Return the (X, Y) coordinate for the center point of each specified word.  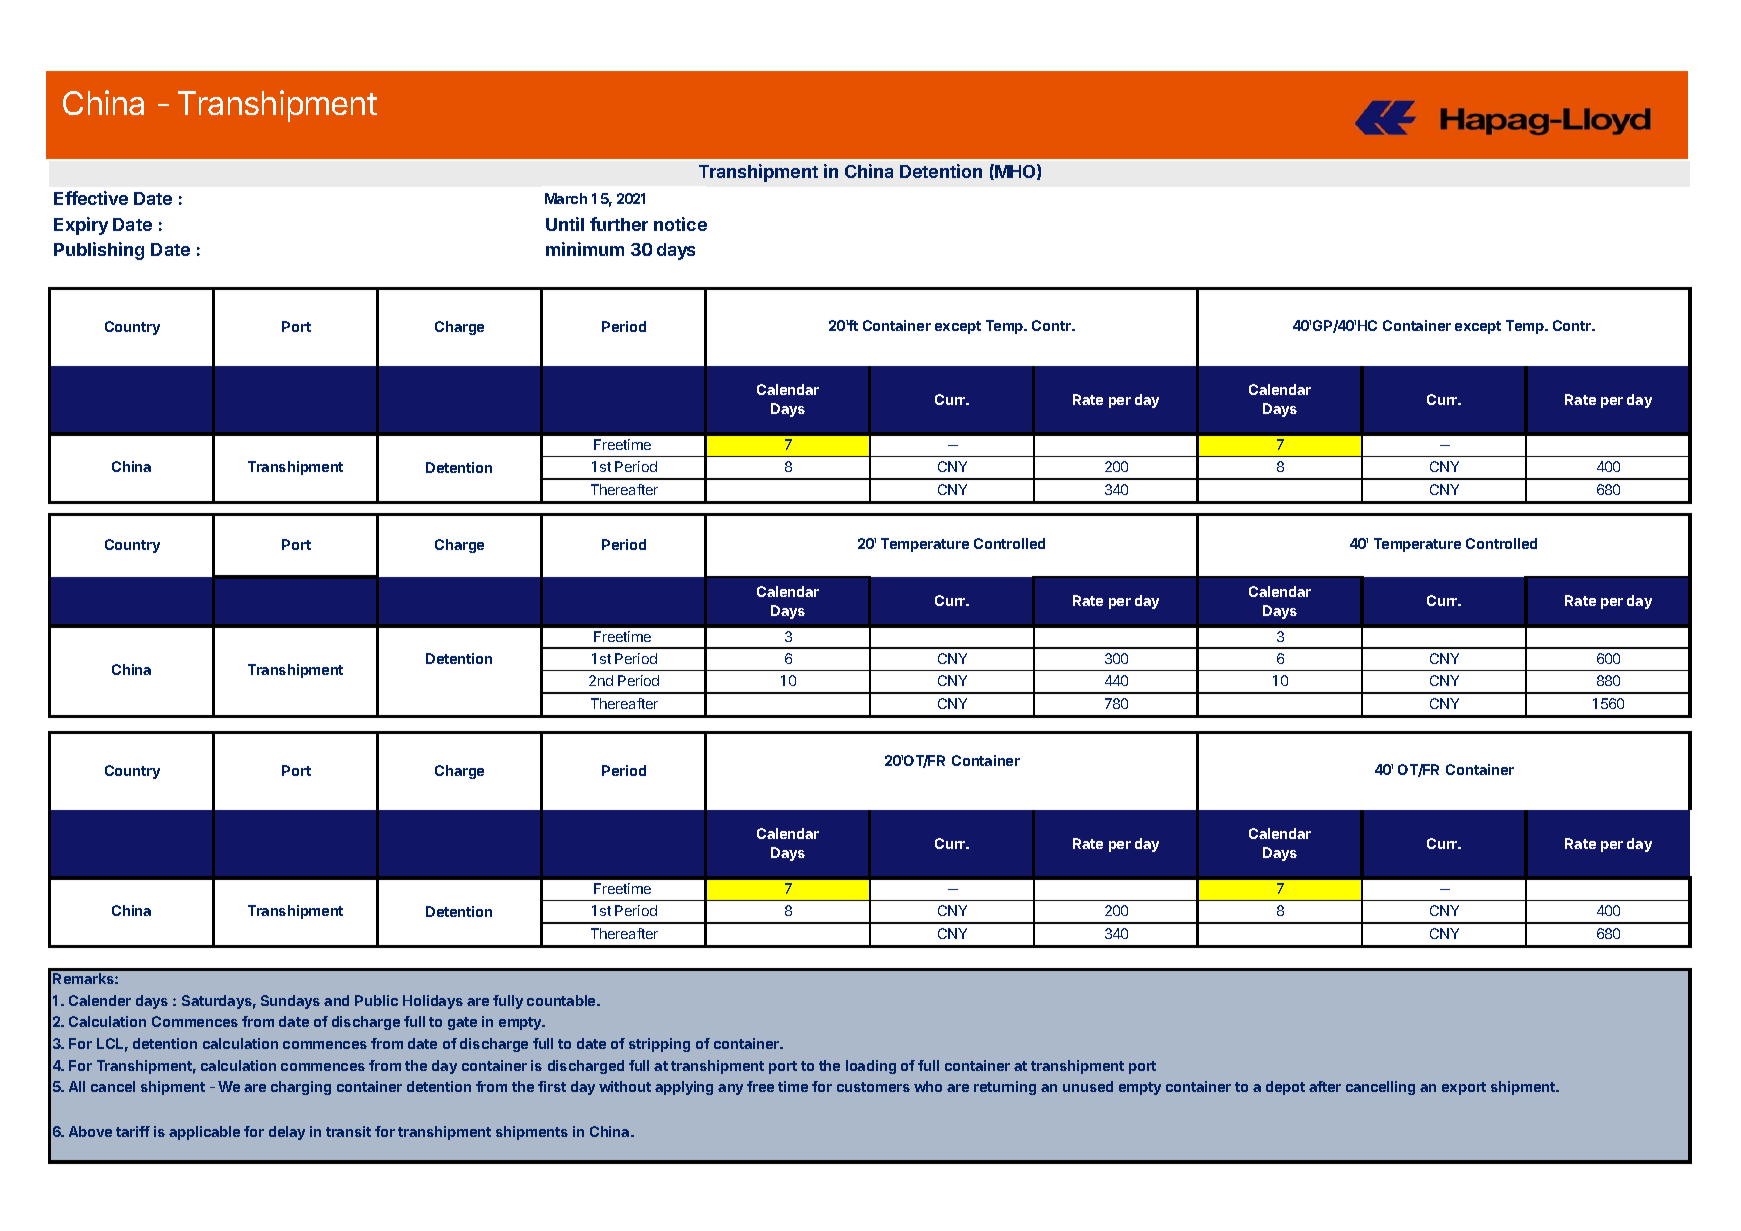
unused (1088, 1086)
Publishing (99, 251)
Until (565, 224)
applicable (204, 1133)
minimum (585, 249)
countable (562, 1000)
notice (680, 224)
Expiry (81, 226)
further (619, 224)
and (336, 1000)
